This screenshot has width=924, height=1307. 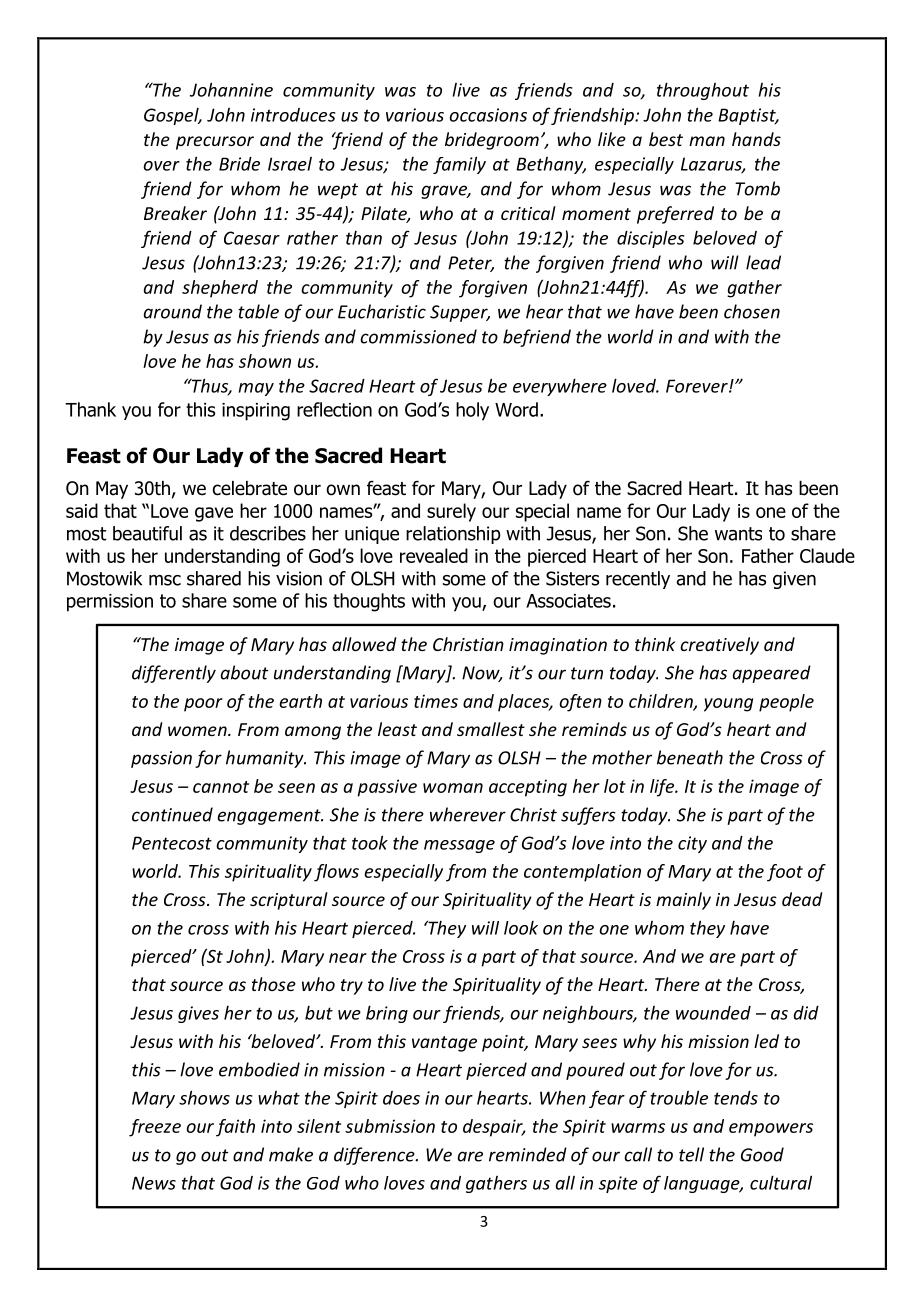 I want to click on relationship, so click(x=453, y=535).
